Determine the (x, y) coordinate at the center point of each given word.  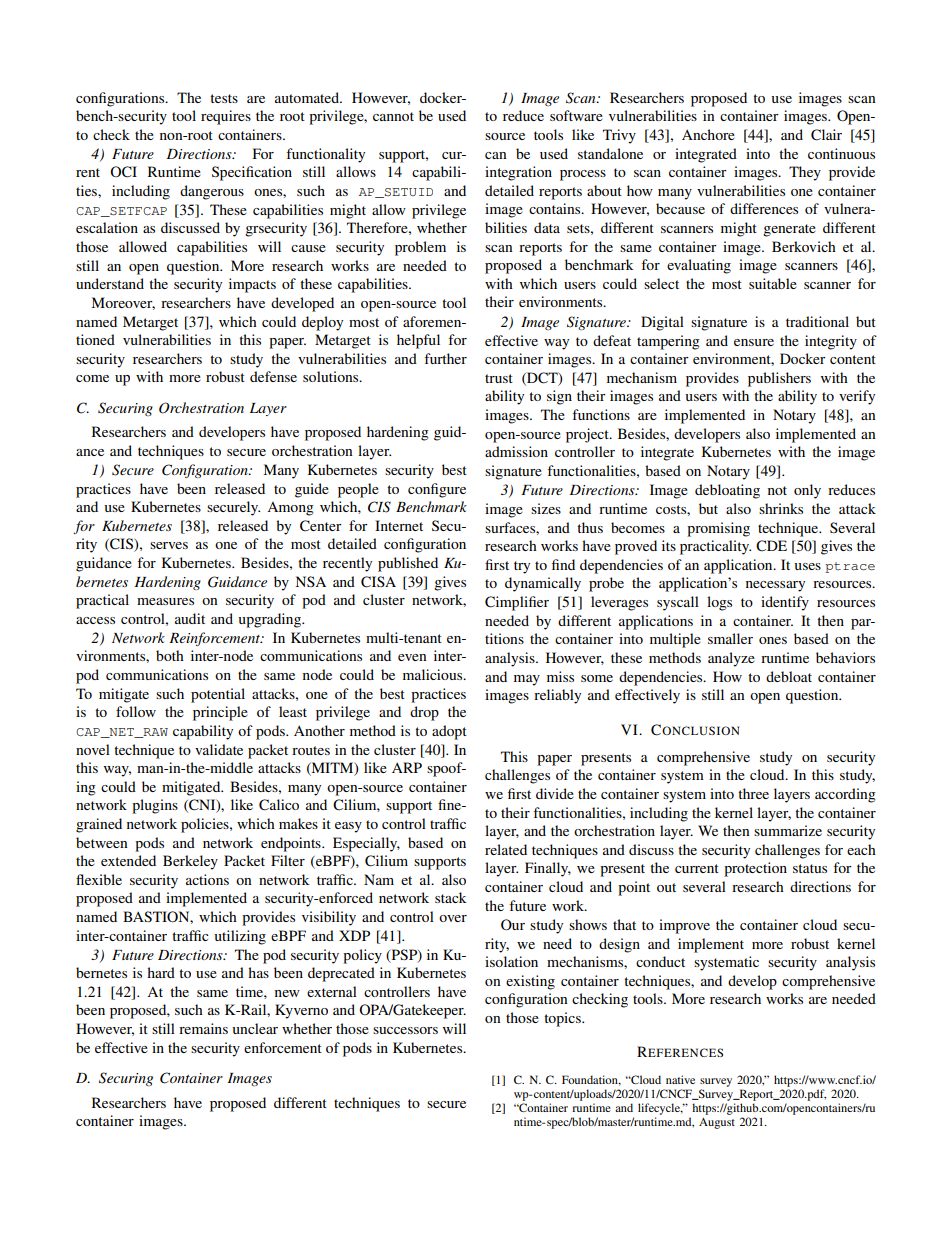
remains (203, 1028)
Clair (826, 135)
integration (518, 173)
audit (190, 618)
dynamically (543, 584)
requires (226, 117)
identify (785, 603)
